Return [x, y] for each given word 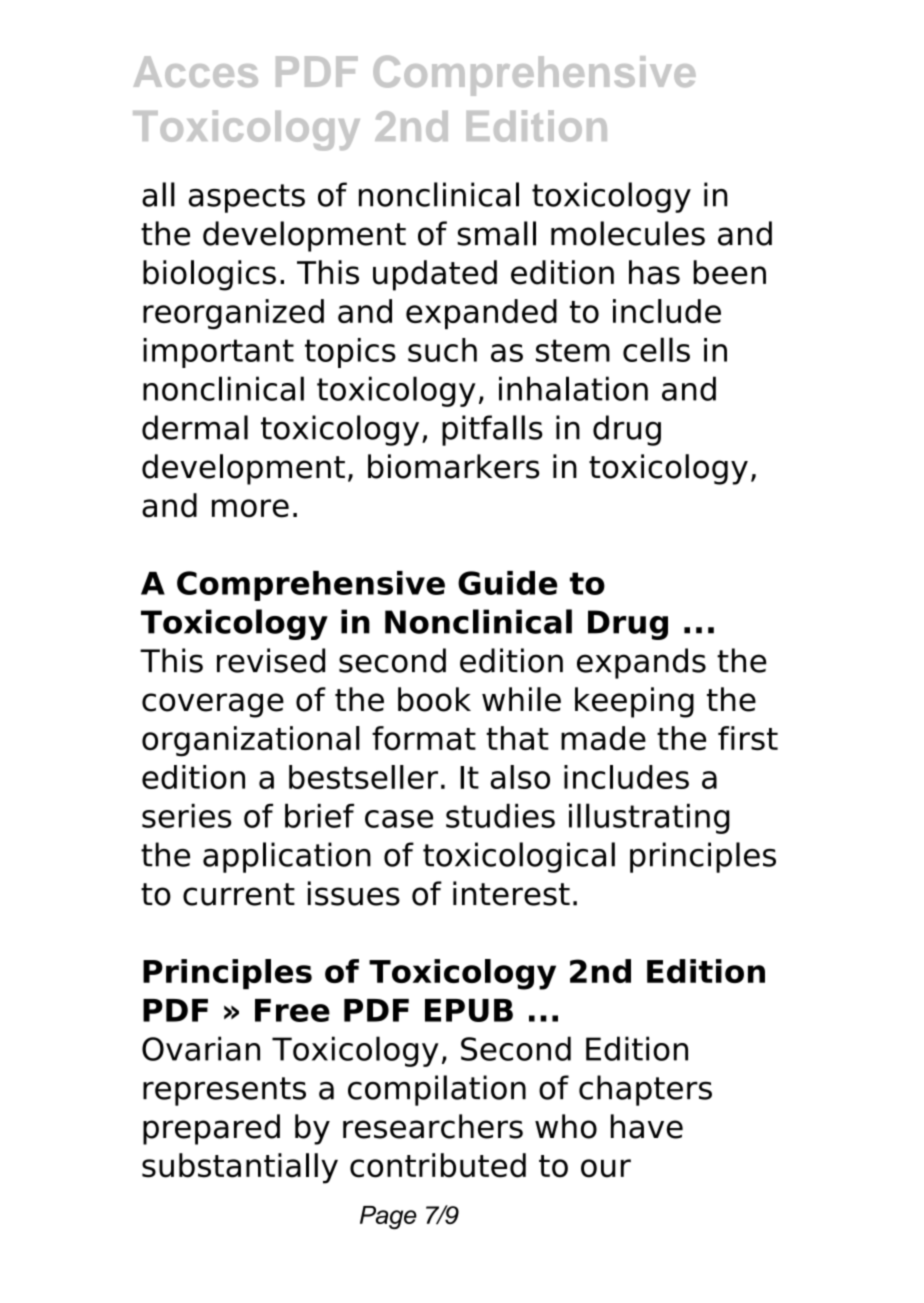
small [496, 233]
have [647, 1126]
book [434, 699]
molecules [628, 233]
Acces [195, 71]
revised [271, 660]
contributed [438, 1165]
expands [641, 663]
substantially [240, 1168]
